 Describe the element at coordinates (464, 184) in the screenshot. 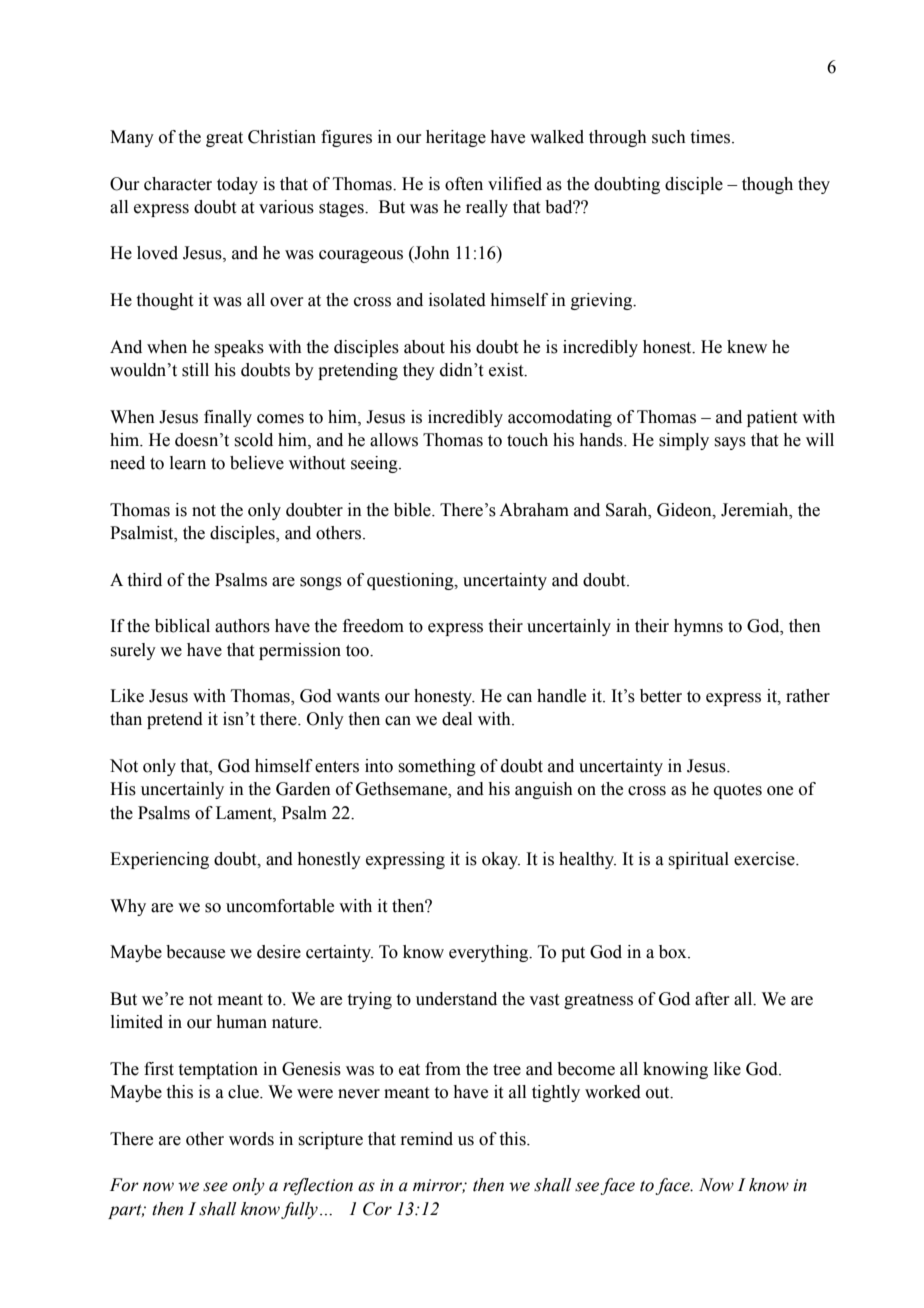

I see `often` at that location.
